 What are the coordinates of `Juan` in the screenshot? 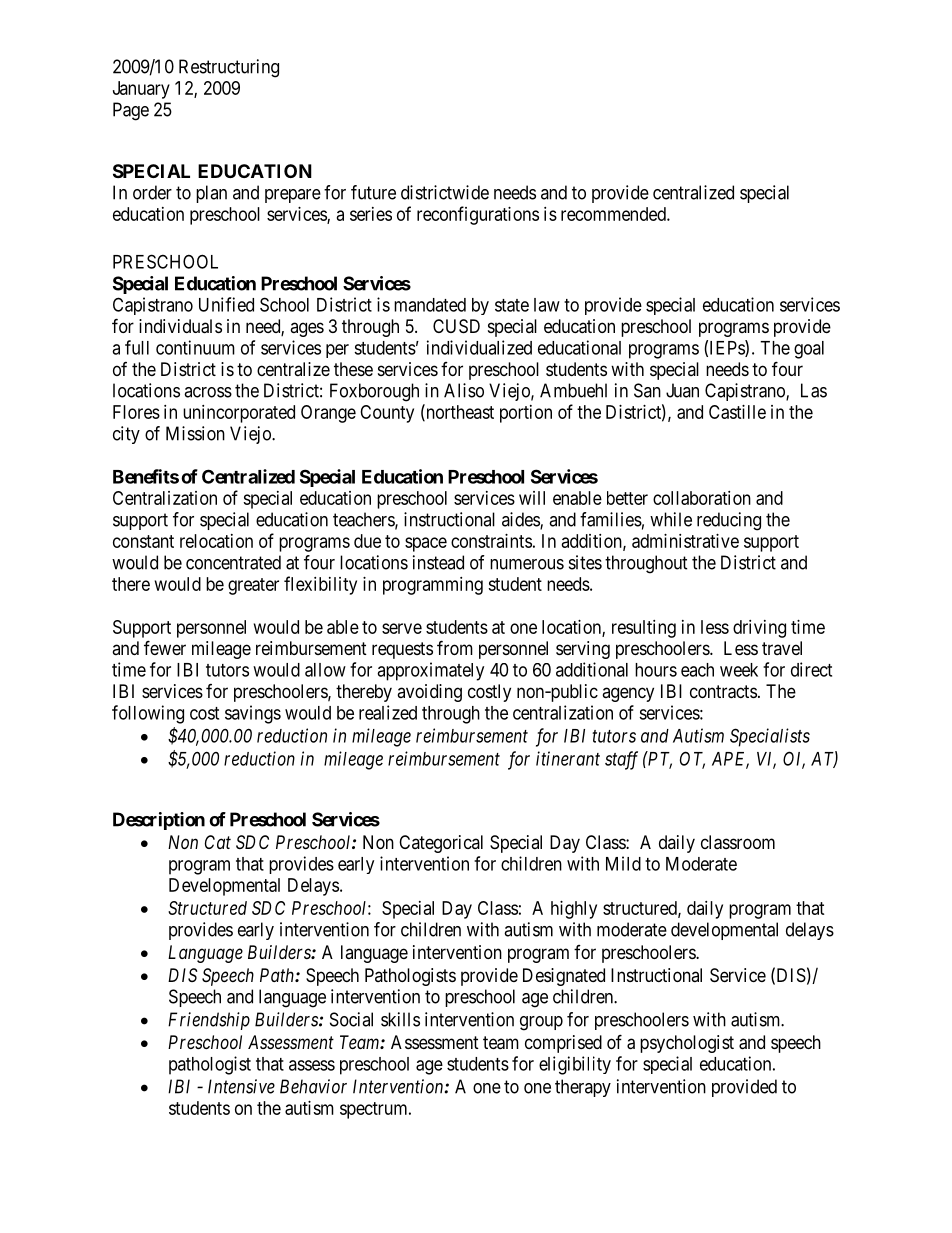 It's located at (682, 390).
